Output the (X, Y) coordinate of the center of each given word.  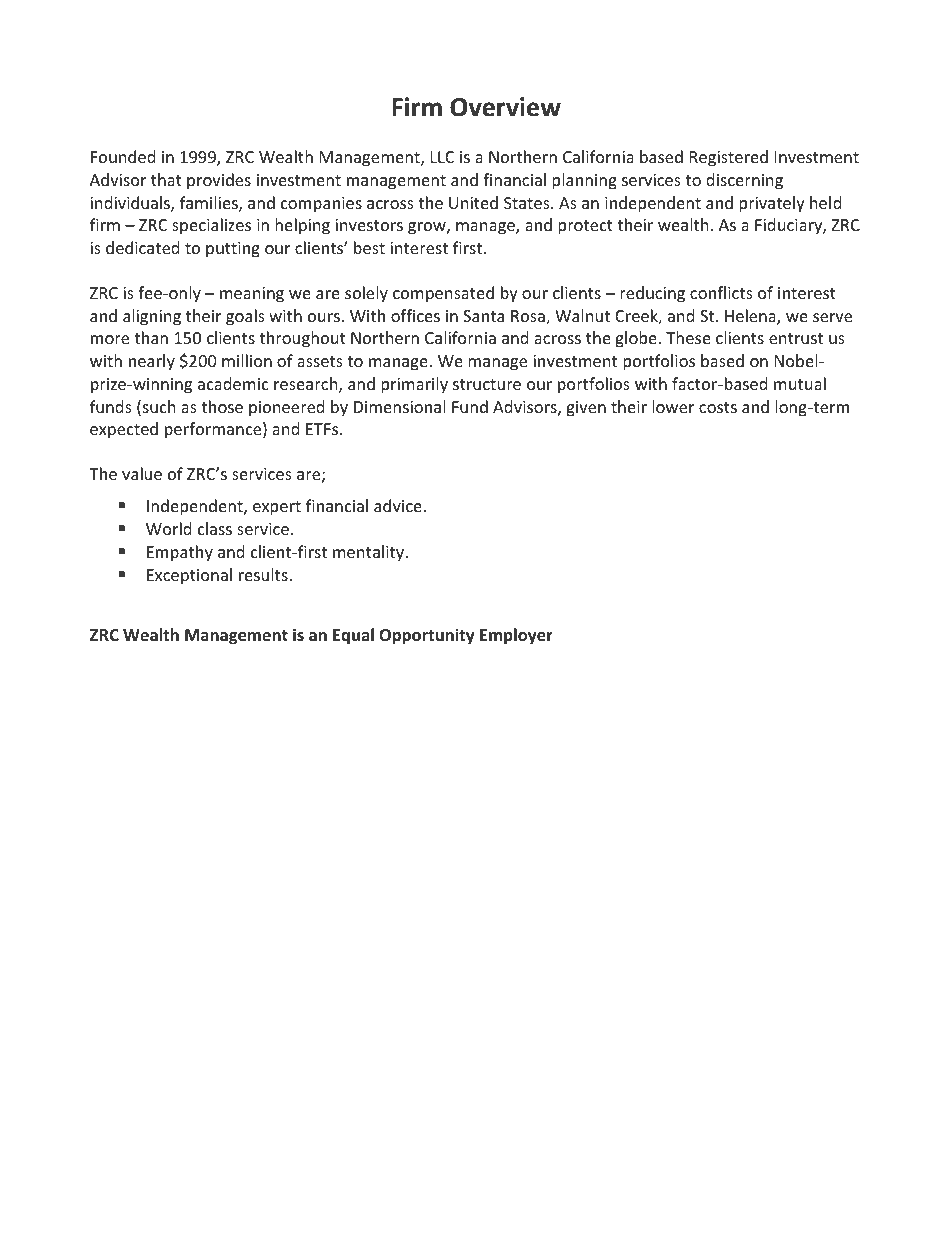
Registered (729, 158)
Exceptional (189, 576)
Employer (516, 636)
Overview (505, 107)
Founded (123, 156)
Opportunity (427, 636)
